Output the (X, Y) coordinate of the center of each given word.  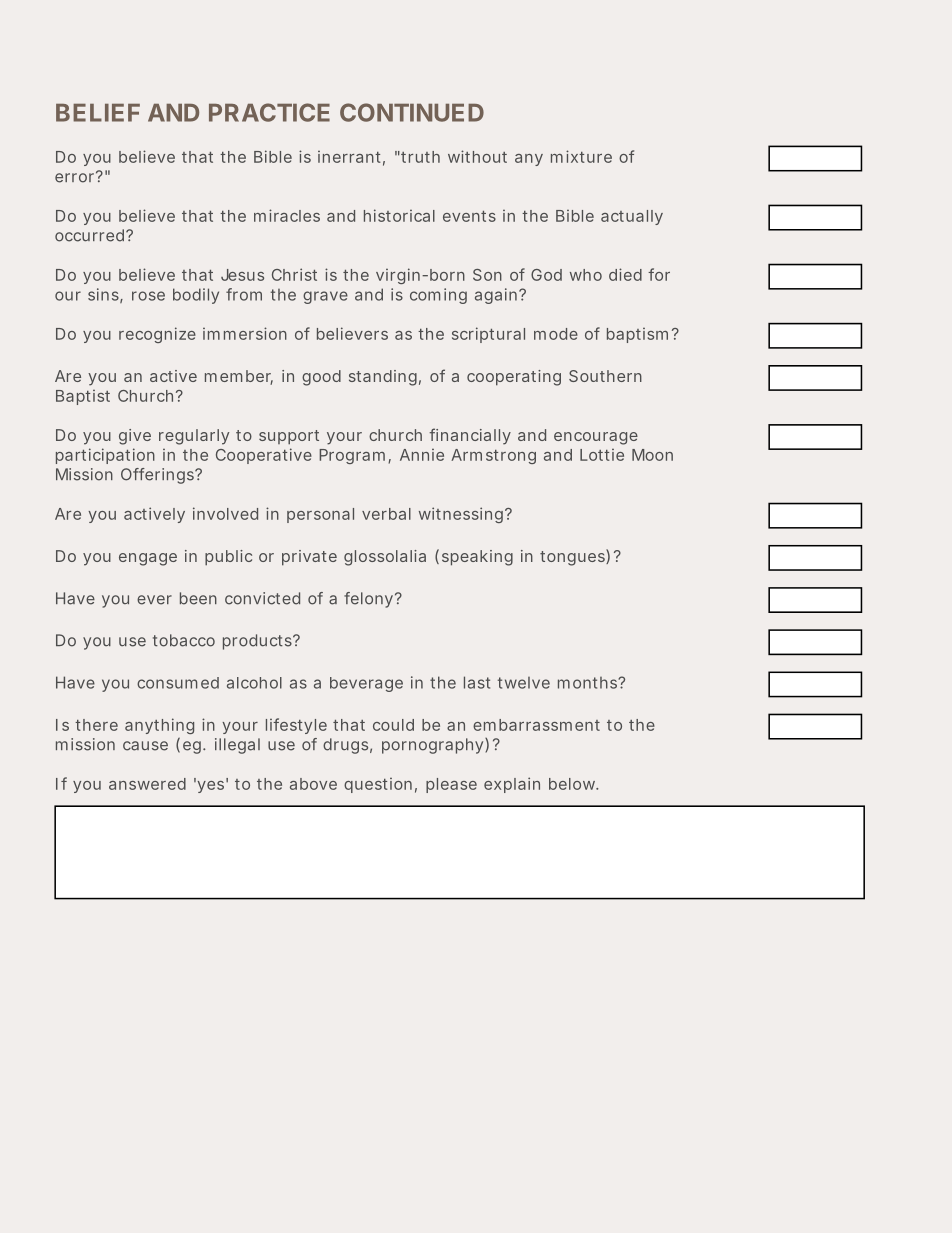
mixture (581, 156)
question (378, 785)
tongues (573, 557)
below (573, 784)
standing (383, 378)
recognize (157, 335)
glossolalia (385, 558)
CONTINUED (412, 112)
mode (556, 334)
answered (147, 784)
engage (148, 559)
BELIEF (98, 113)
